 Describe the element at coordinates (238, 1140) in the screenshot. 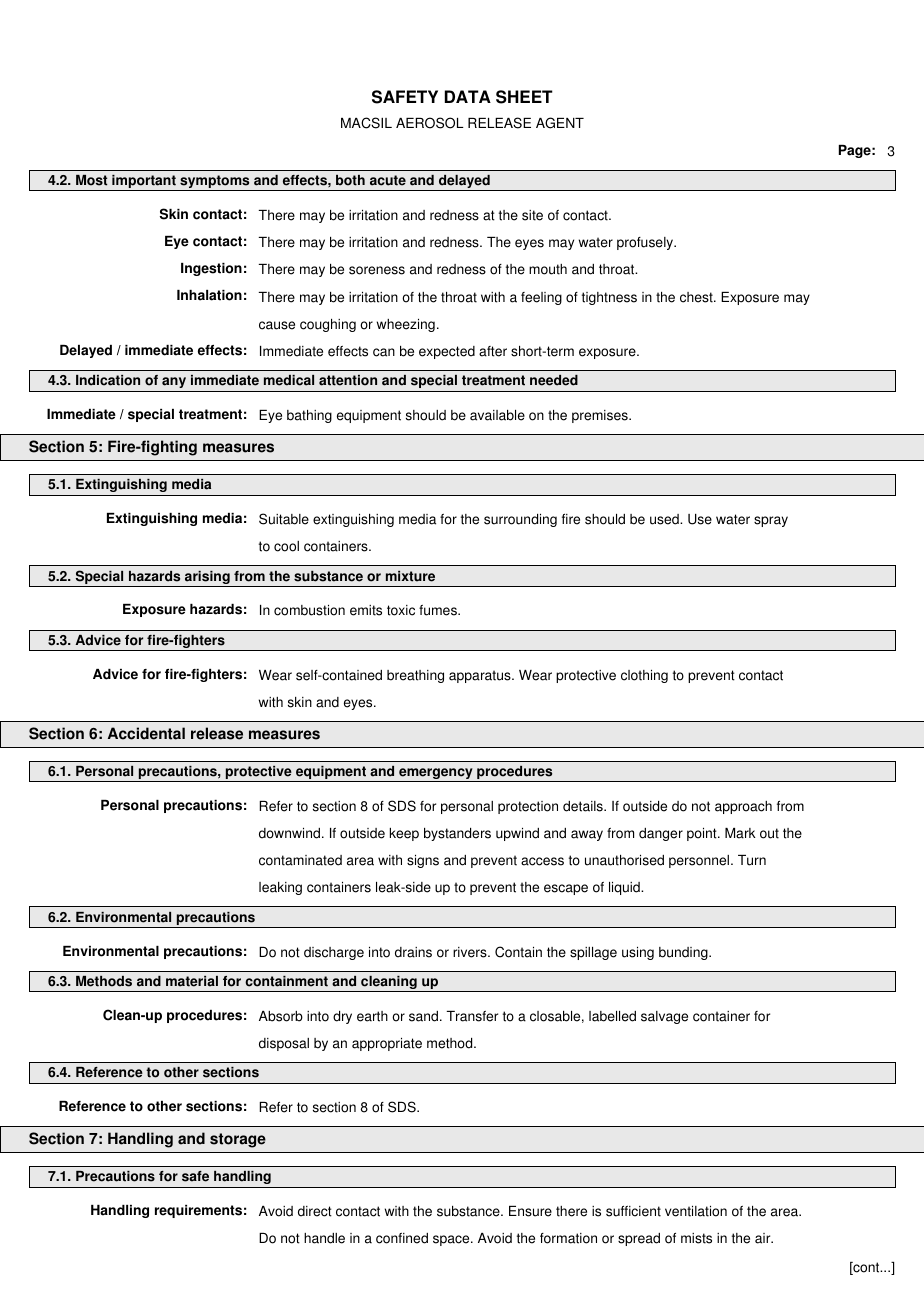

I see `storage` at that location.
